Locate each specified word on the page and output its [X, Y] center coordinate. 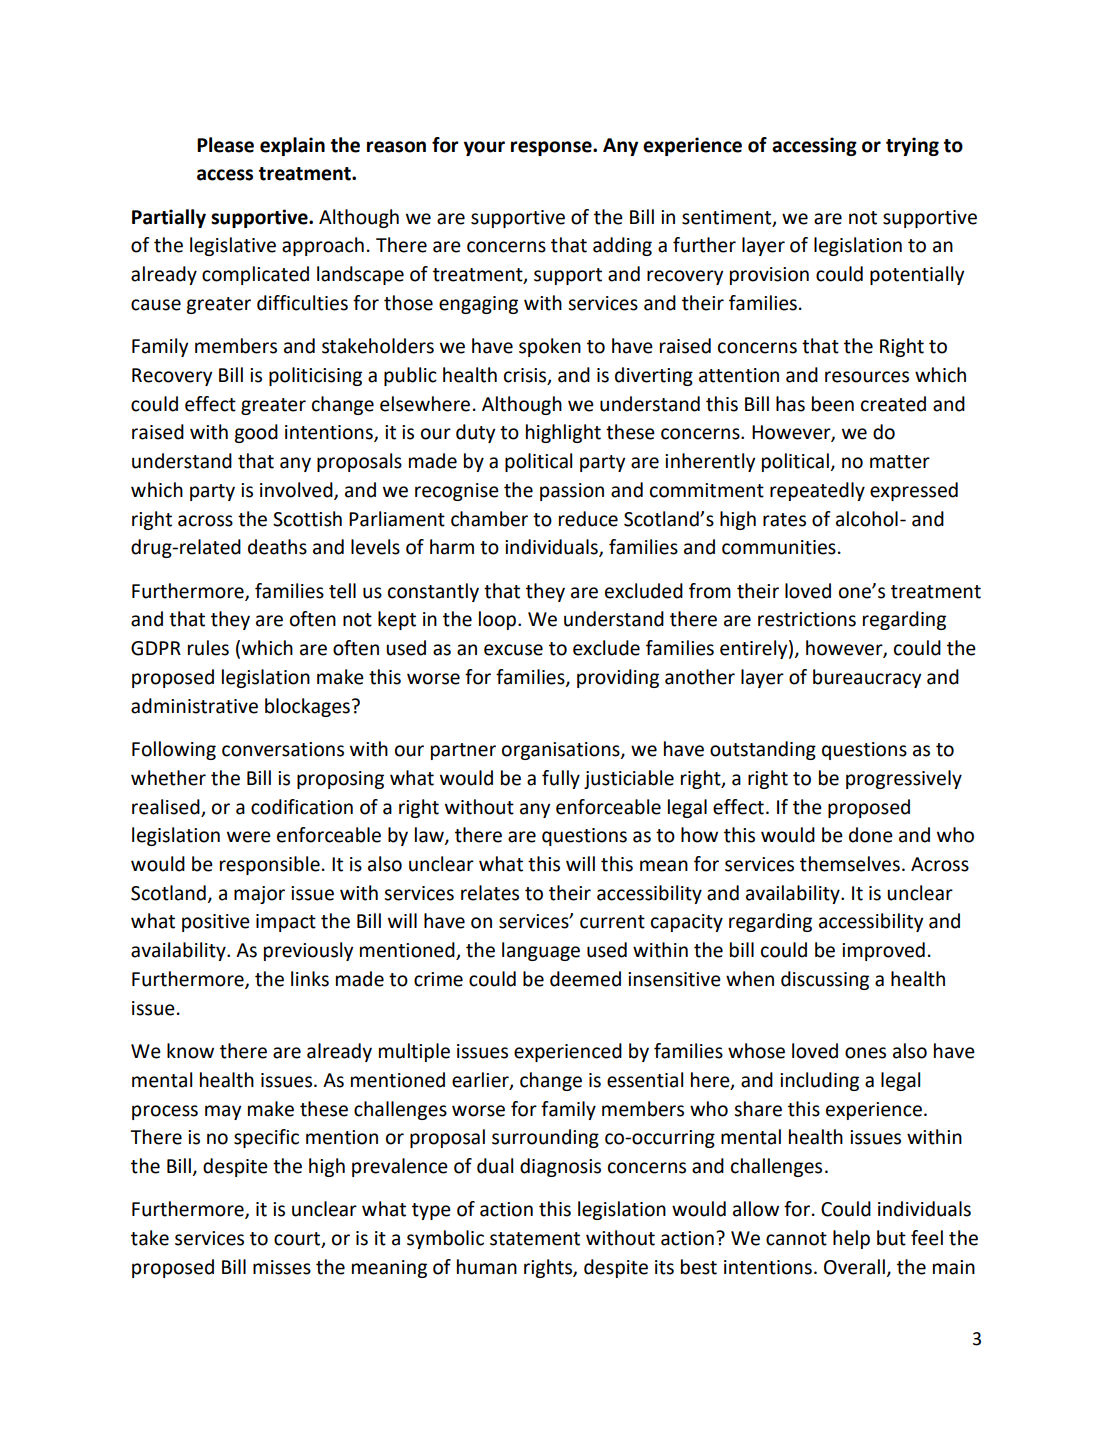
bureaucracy [867, 678]
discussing [825, 980]
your [484, 148]
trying [912, 146]
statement [535, 1239]
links [310, 979]
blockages [307, 707]
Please [225, 145]
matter [900, 462]
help [851, 1239]
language [541, 951]
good [256, 433]
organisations [562, 751]
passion [572, 492]
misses [282, 1267]
